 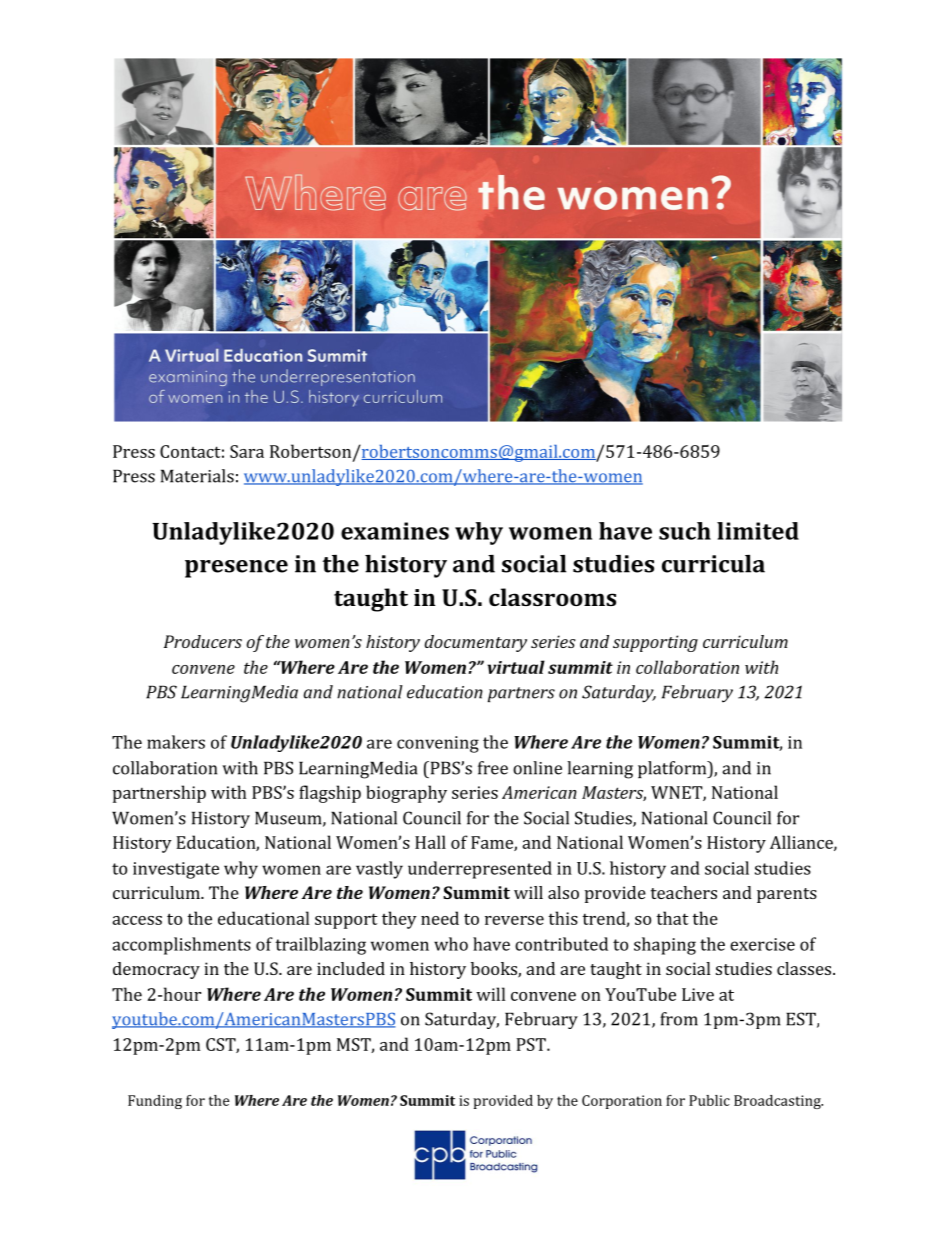 What do you see at coordinates (197, 476) in the image?
I see `Materials` at bounding box center [197, 476].
